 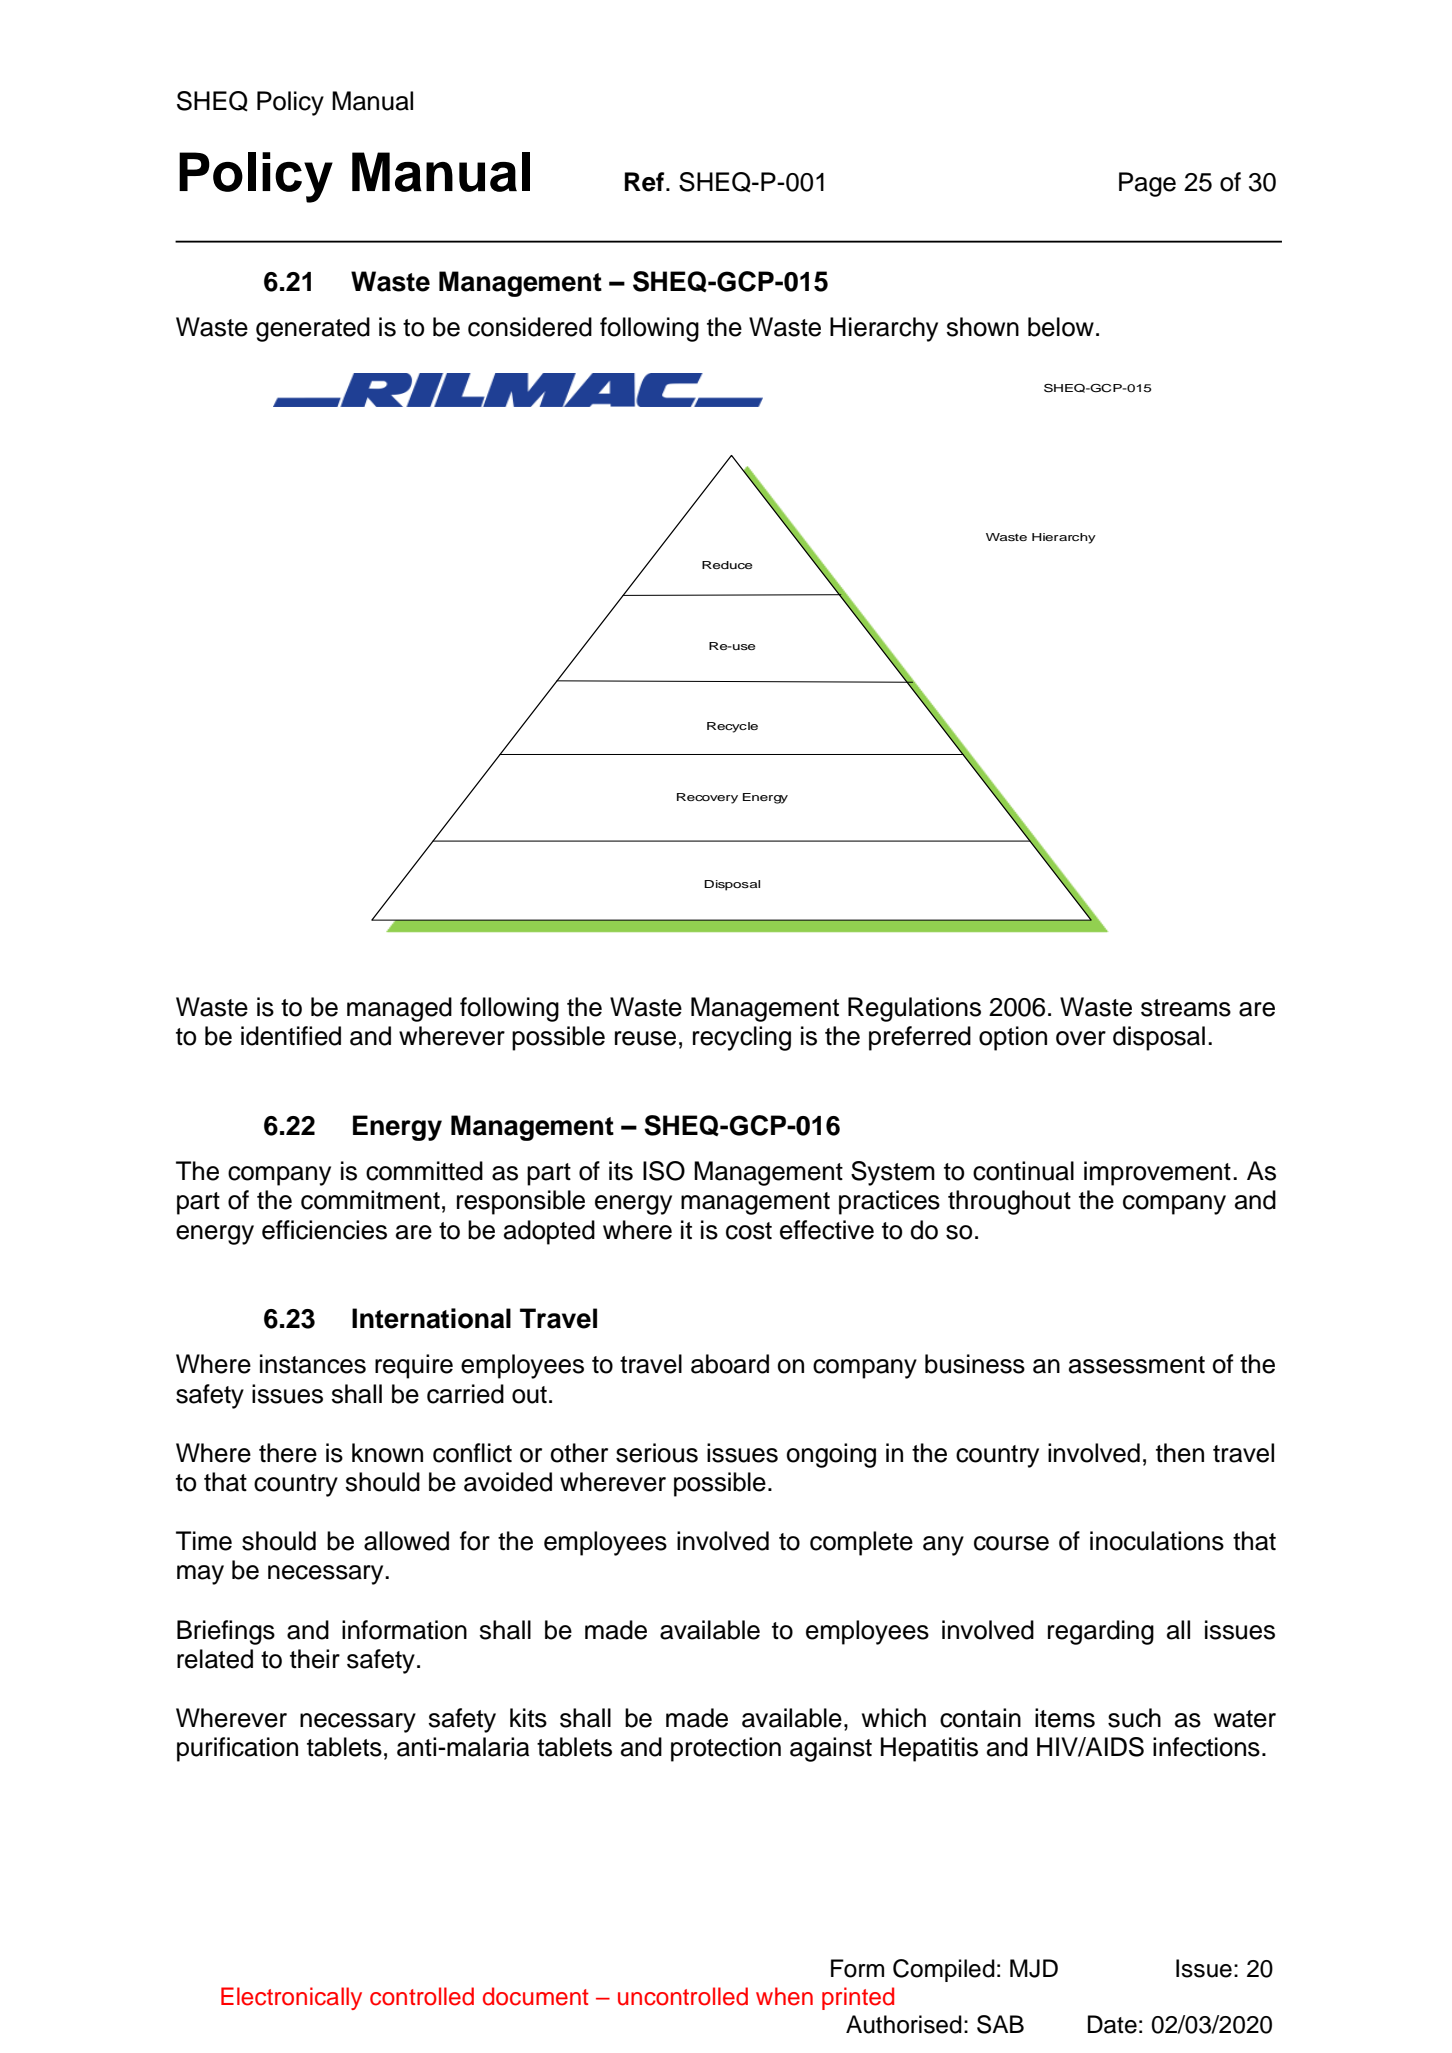 I want to click on Page, so click(x=1147, y=184).
